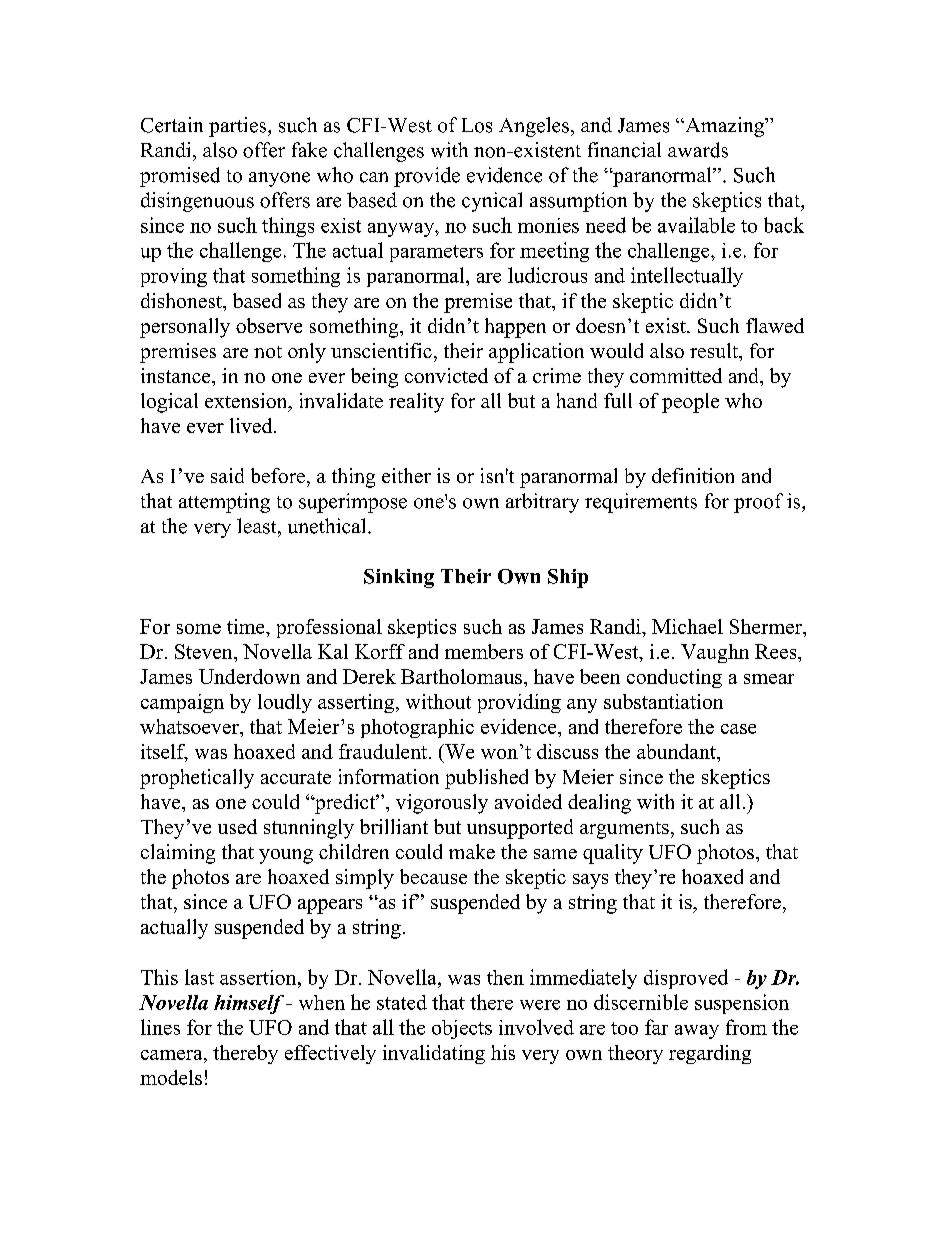 This document has height=1233, width=952. Describe the element at coordinates (247, 626) in the document. I see `time` at that location.
